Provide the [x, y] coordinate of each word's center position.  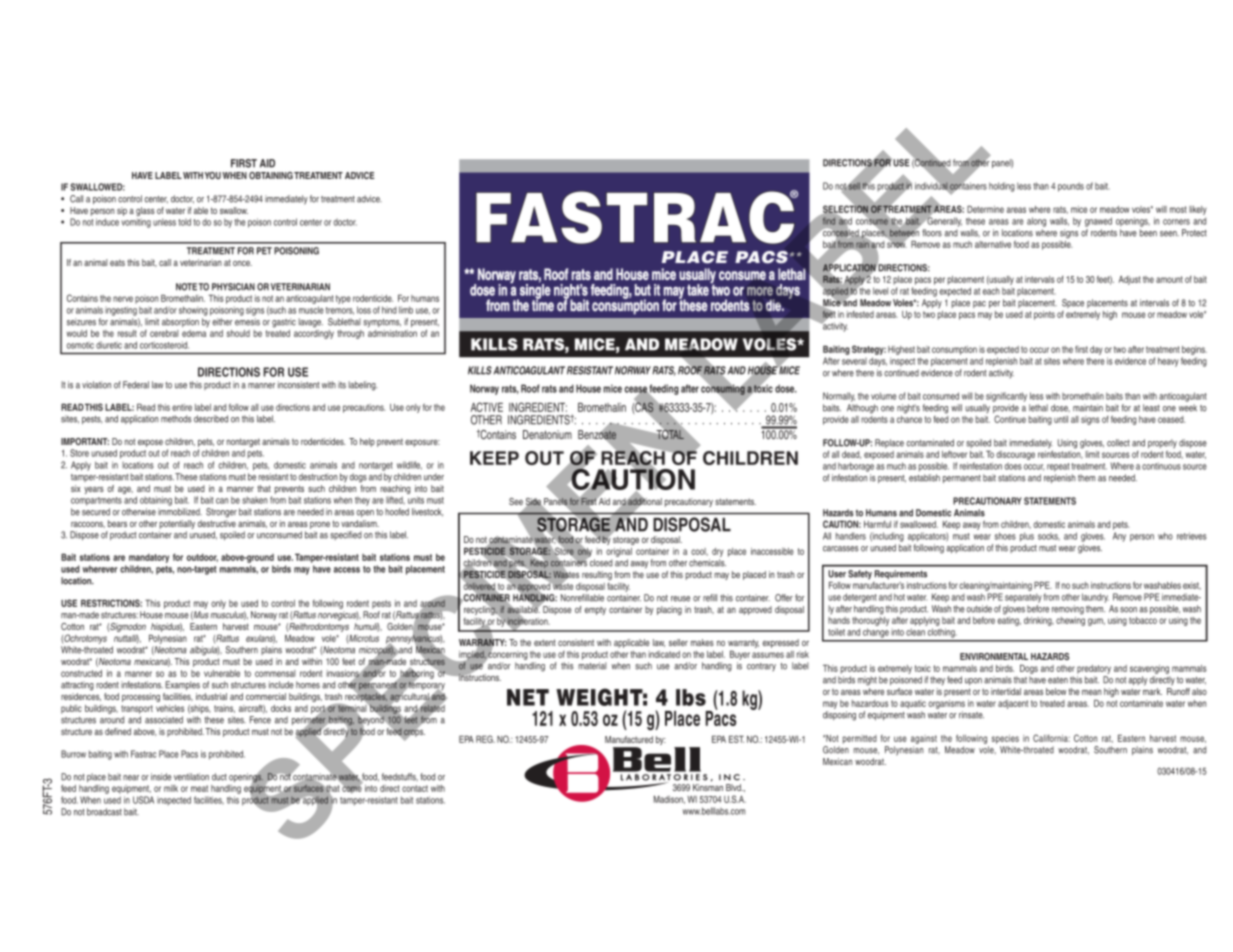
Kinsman [708, 787]
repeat [1058, 467]
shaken [255, 500]
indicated [664, 654]
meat [199, 788]
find [829, 221]
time [543, 304]
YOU [213, 175]
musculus [228, 615]
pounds [1071, 187]
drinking [1039, 621]
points [1044, 315]
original [619, 552]
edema [194, 333]
